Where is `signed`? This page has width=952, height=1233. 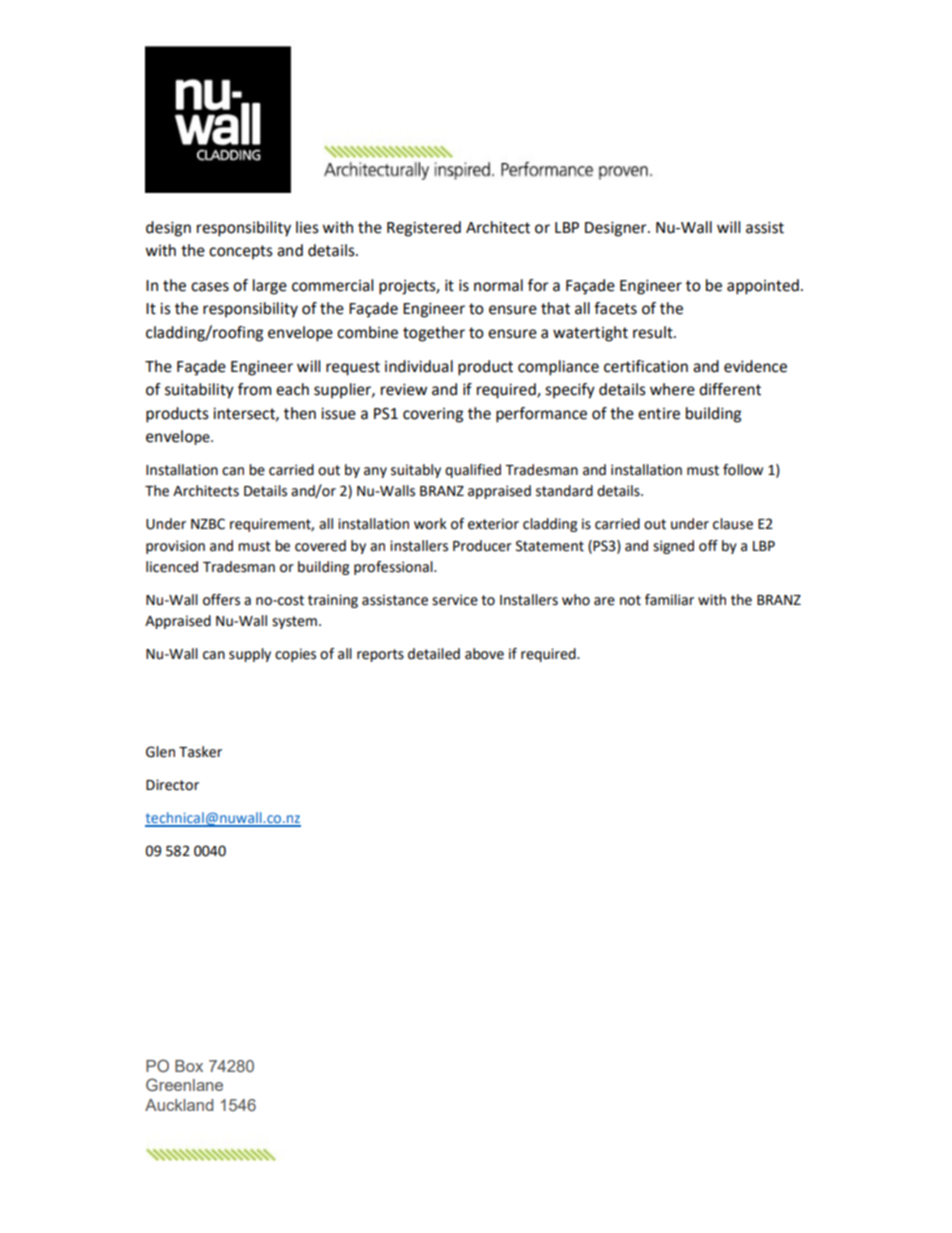 signed is located at coordinates (673, 547).
